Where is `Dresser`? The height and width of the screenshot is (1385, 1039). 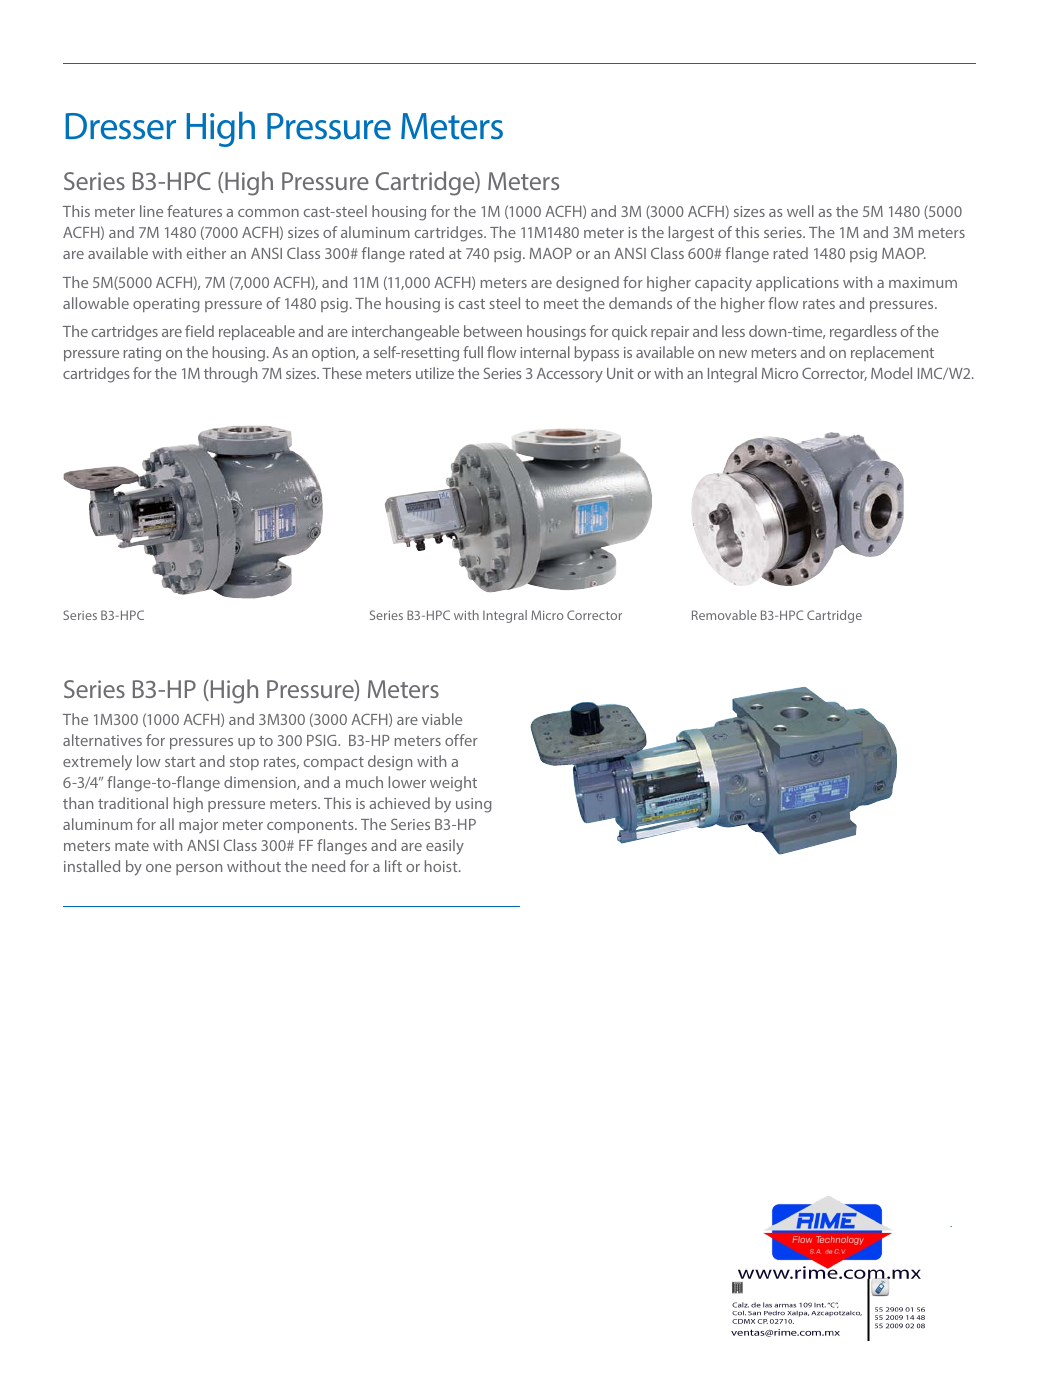
Dresser is located at coordinates (120, 126).
